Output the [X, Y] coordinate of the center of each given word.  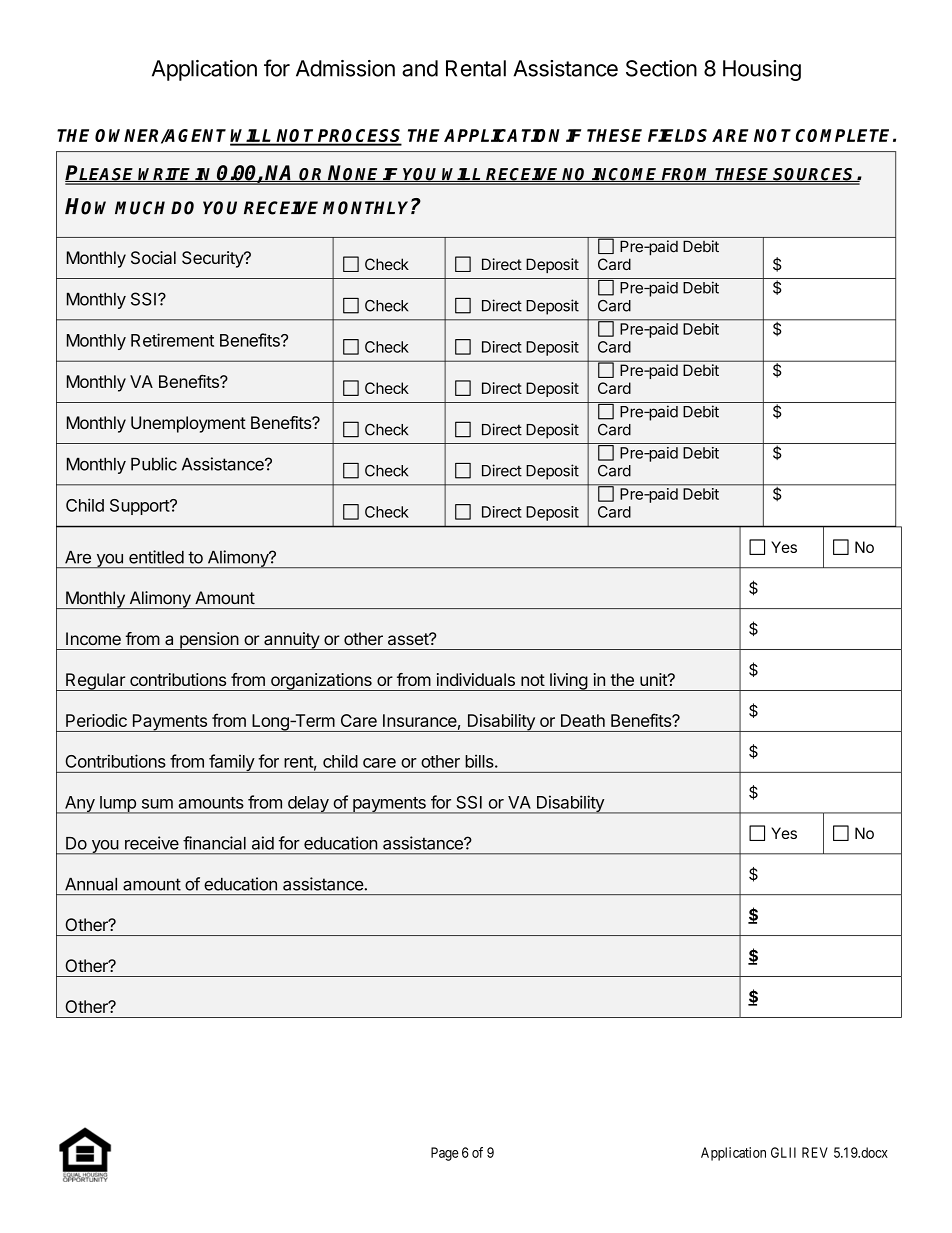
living [568, 682]
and [420, 68]
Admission [345, 68]
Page [445, 1154]
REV [815, 1152]
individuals [476, 679]
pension [209, 641]
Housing [762, 70]
